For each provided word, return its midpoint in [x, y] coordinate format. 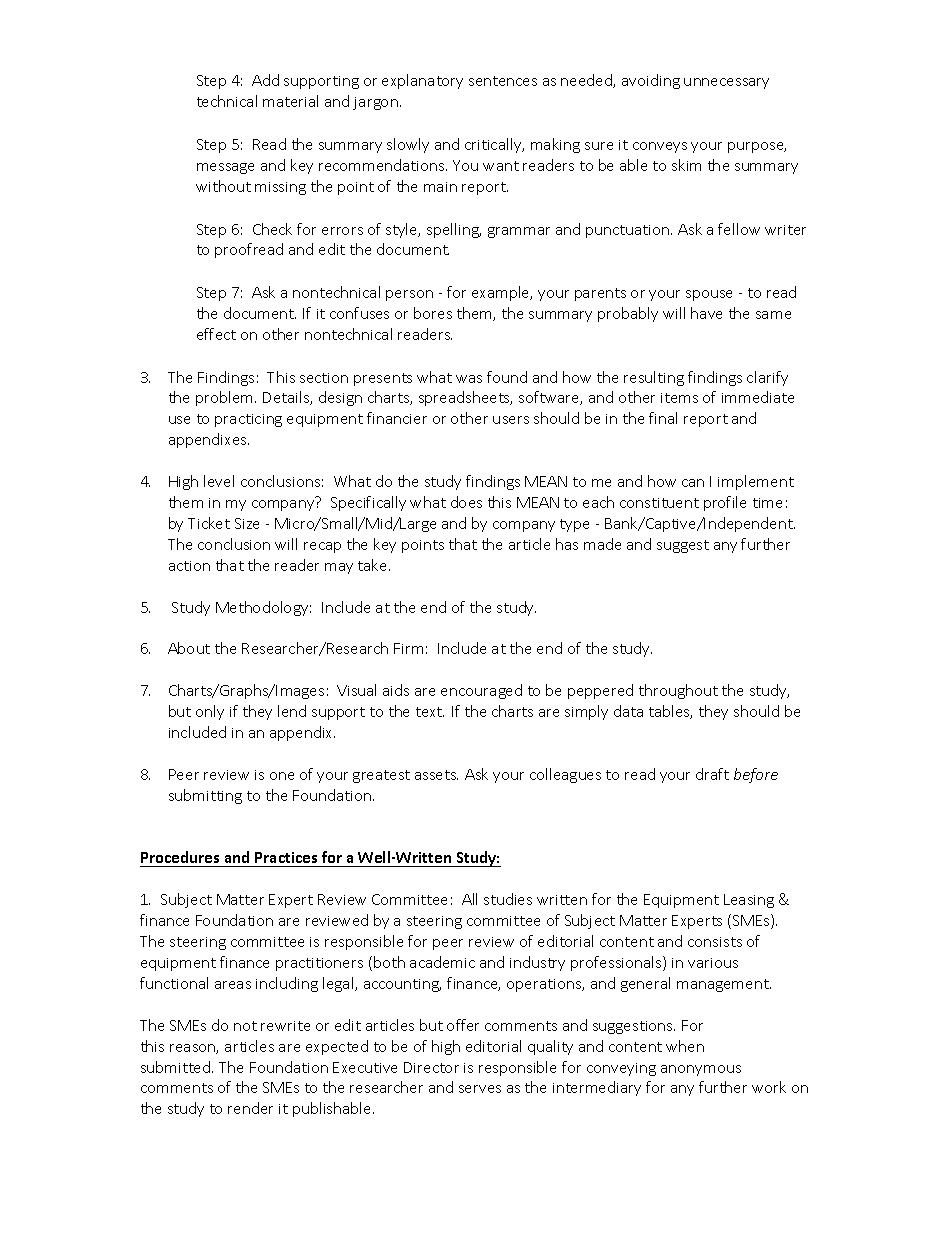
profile [725, 503]
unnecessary [726, 83]
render [250, 1108]
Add [265, 80]
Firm [408, 648]
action [189, 566]
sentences [503, 81]
